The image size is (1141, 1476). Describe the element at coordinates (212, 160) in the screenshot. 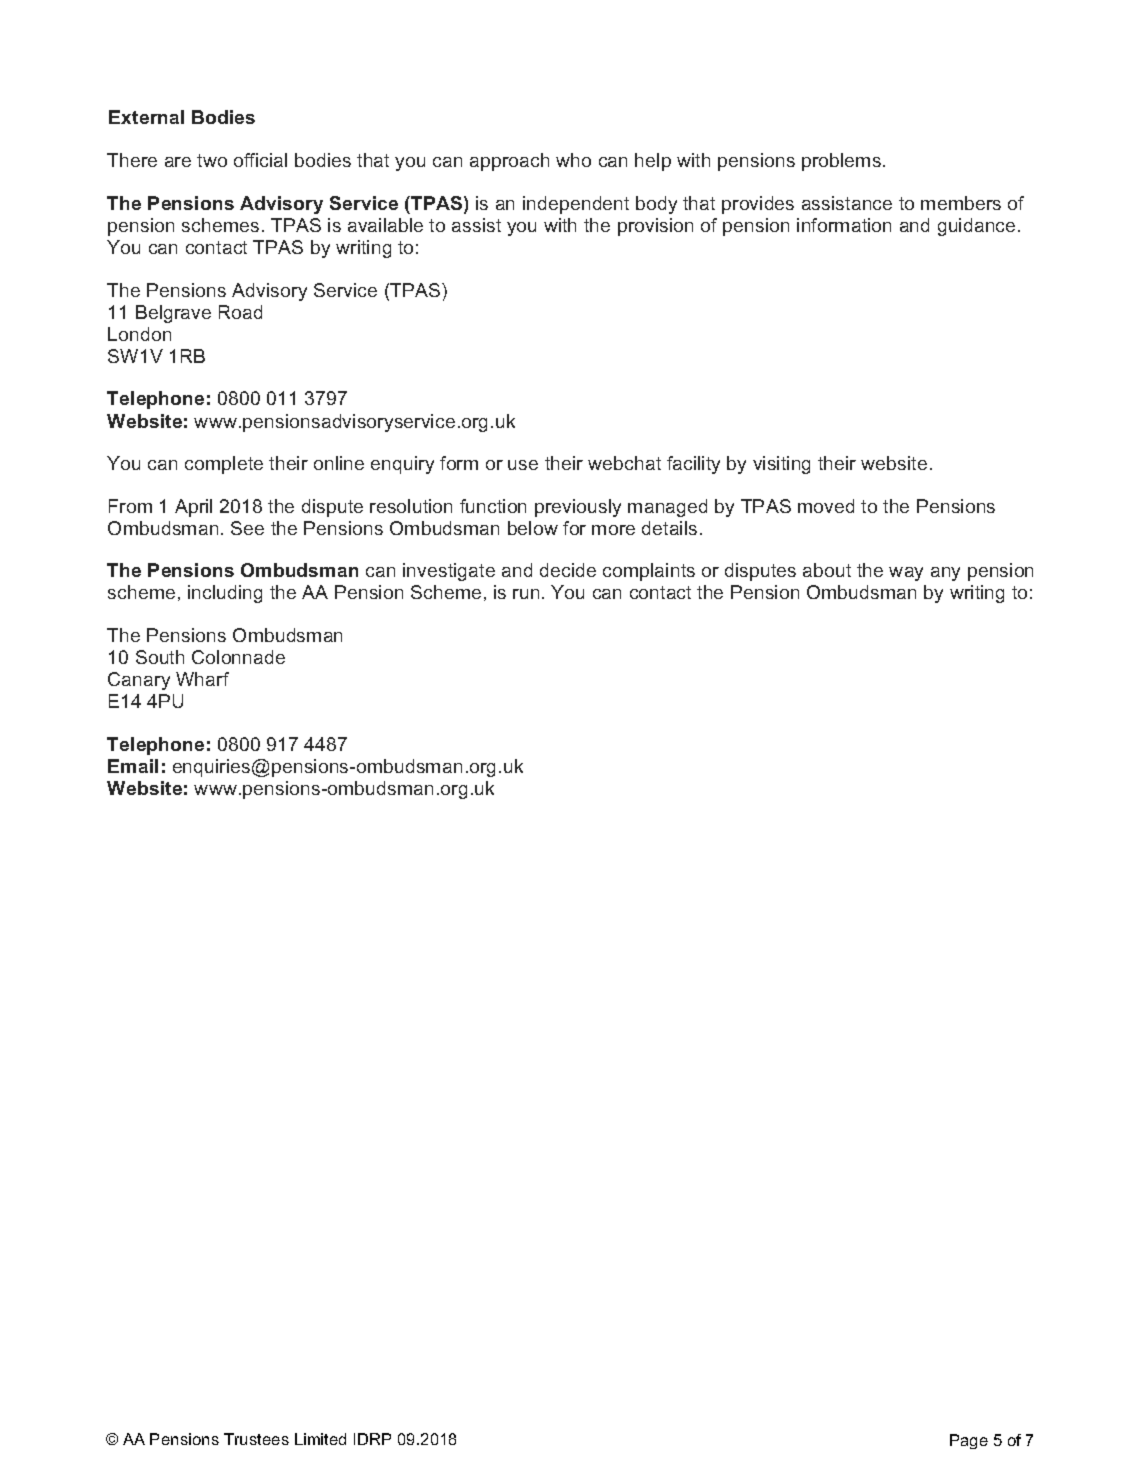

I see `two` at that location.
